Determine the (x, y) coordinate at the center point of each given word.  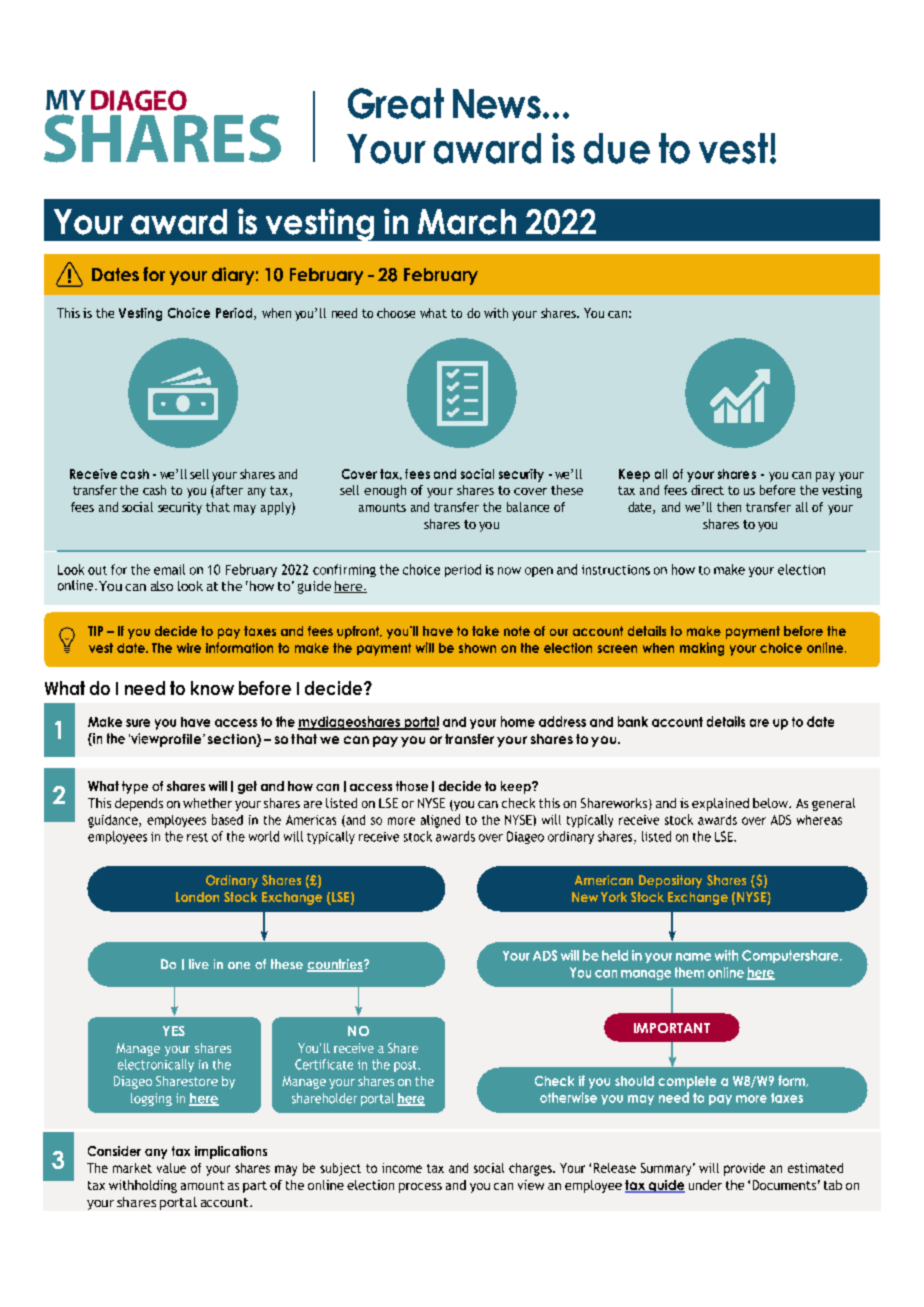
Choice (189, 313)
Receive (93, 474)
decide (333, 688)
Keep (634, 475)
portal (178, 1203)
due (617, 148)
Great (396, 103)
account (226, 1202)
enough (385, 491)
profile (181, 740)
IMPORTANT (672, 1028)
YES (174, 1031)
